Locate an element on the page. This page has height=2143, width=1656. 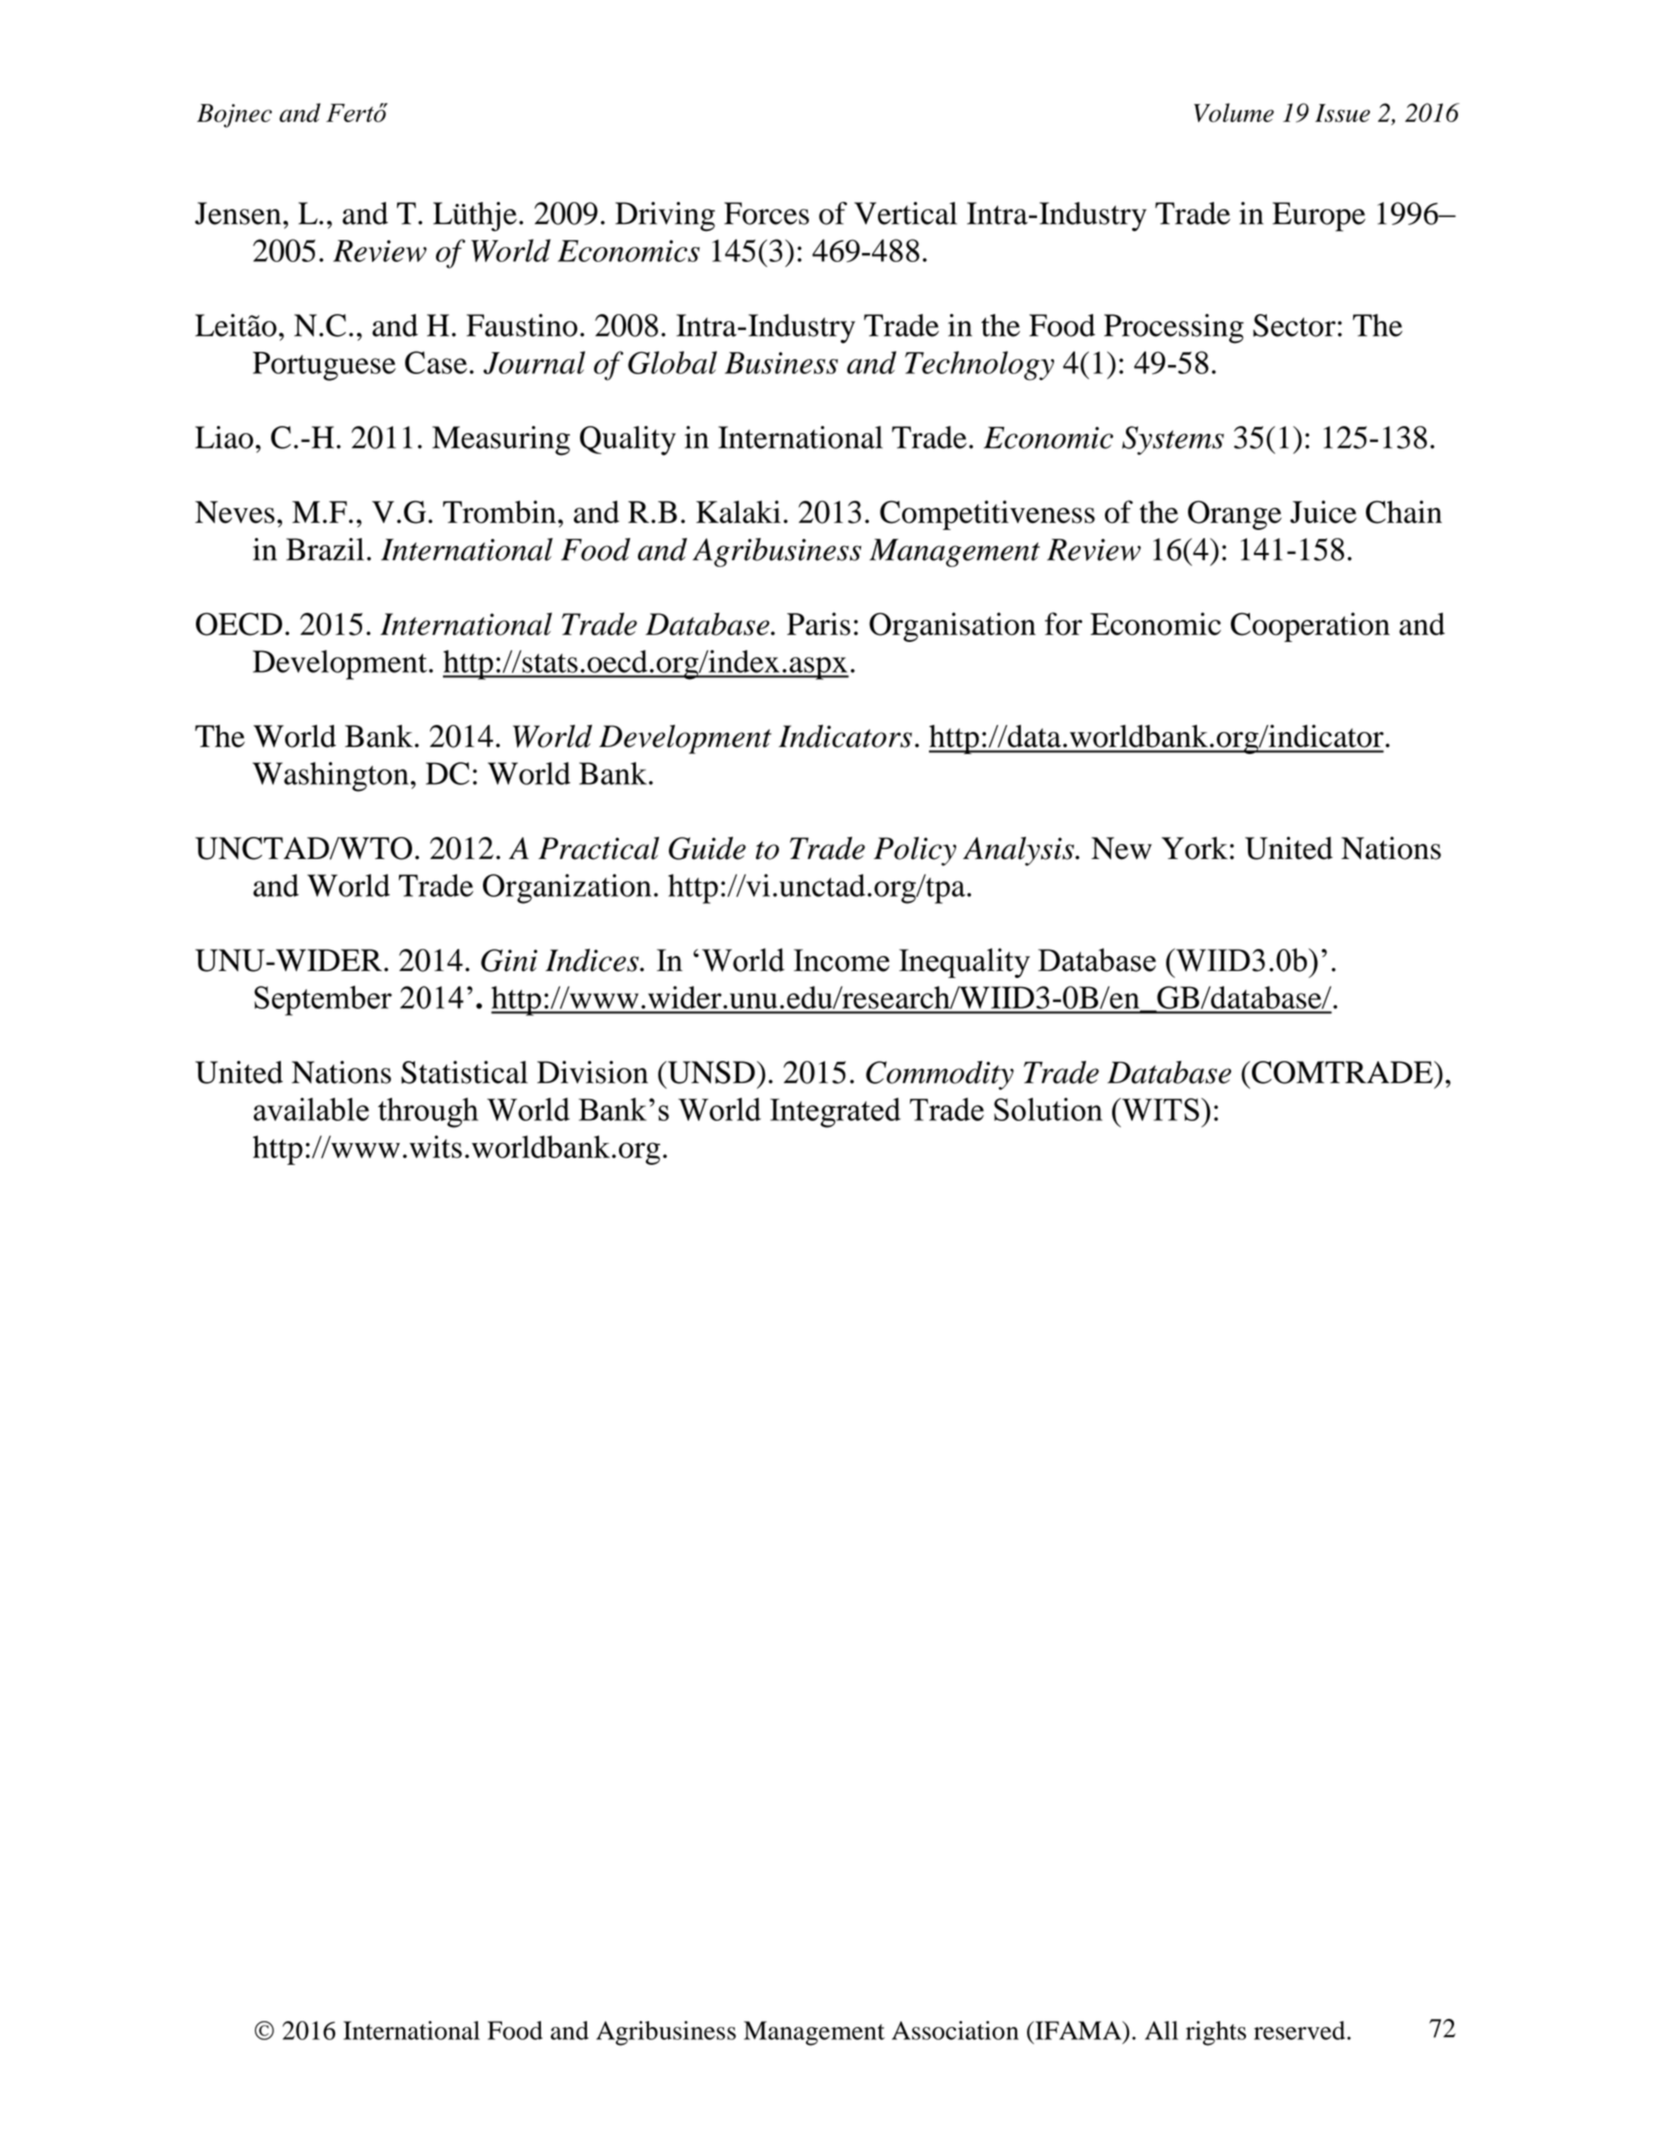
Volume is located at coordinates (1234, 112).
